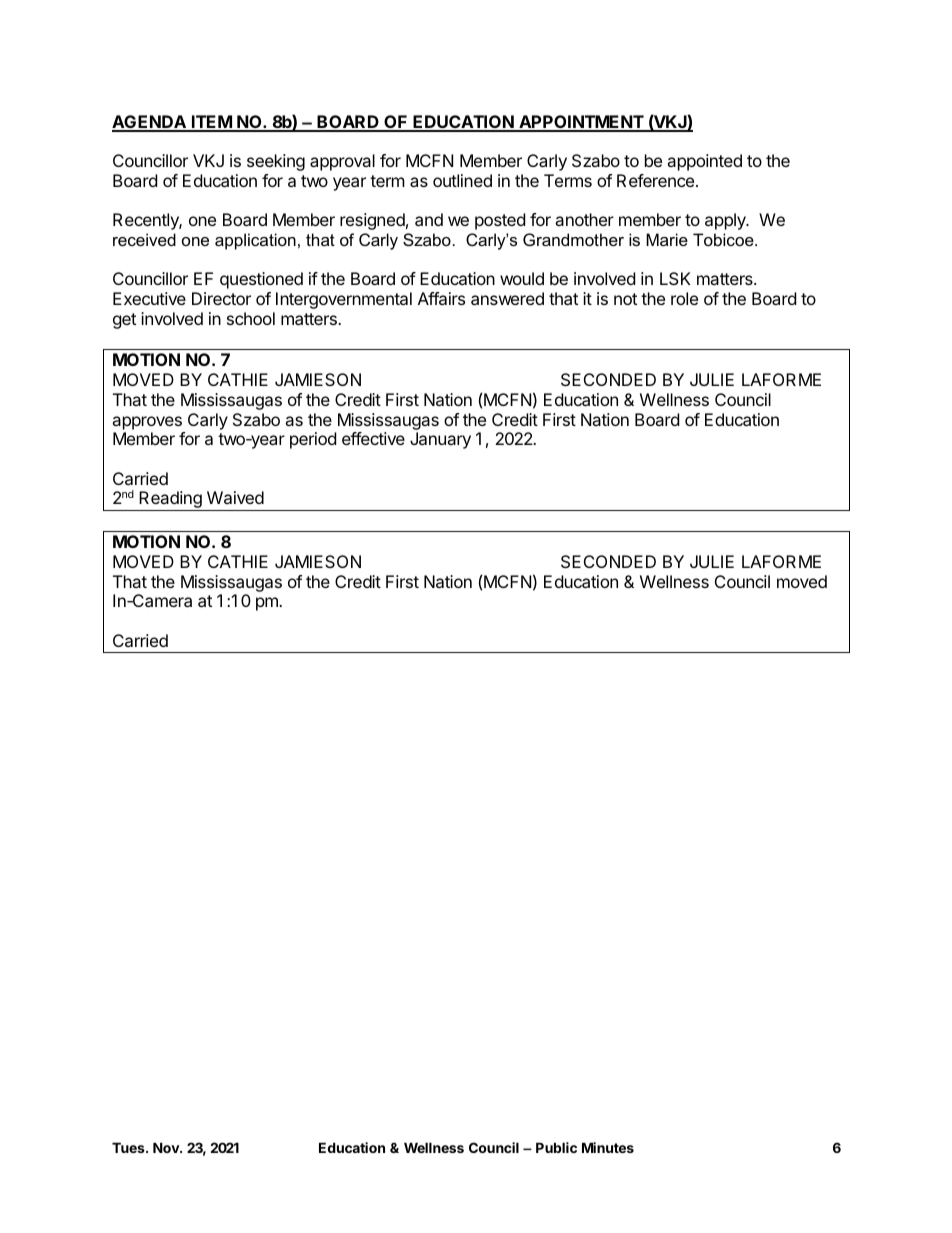 The image size is (952, 1233). I want to click on outlined, so click(462, 180).
